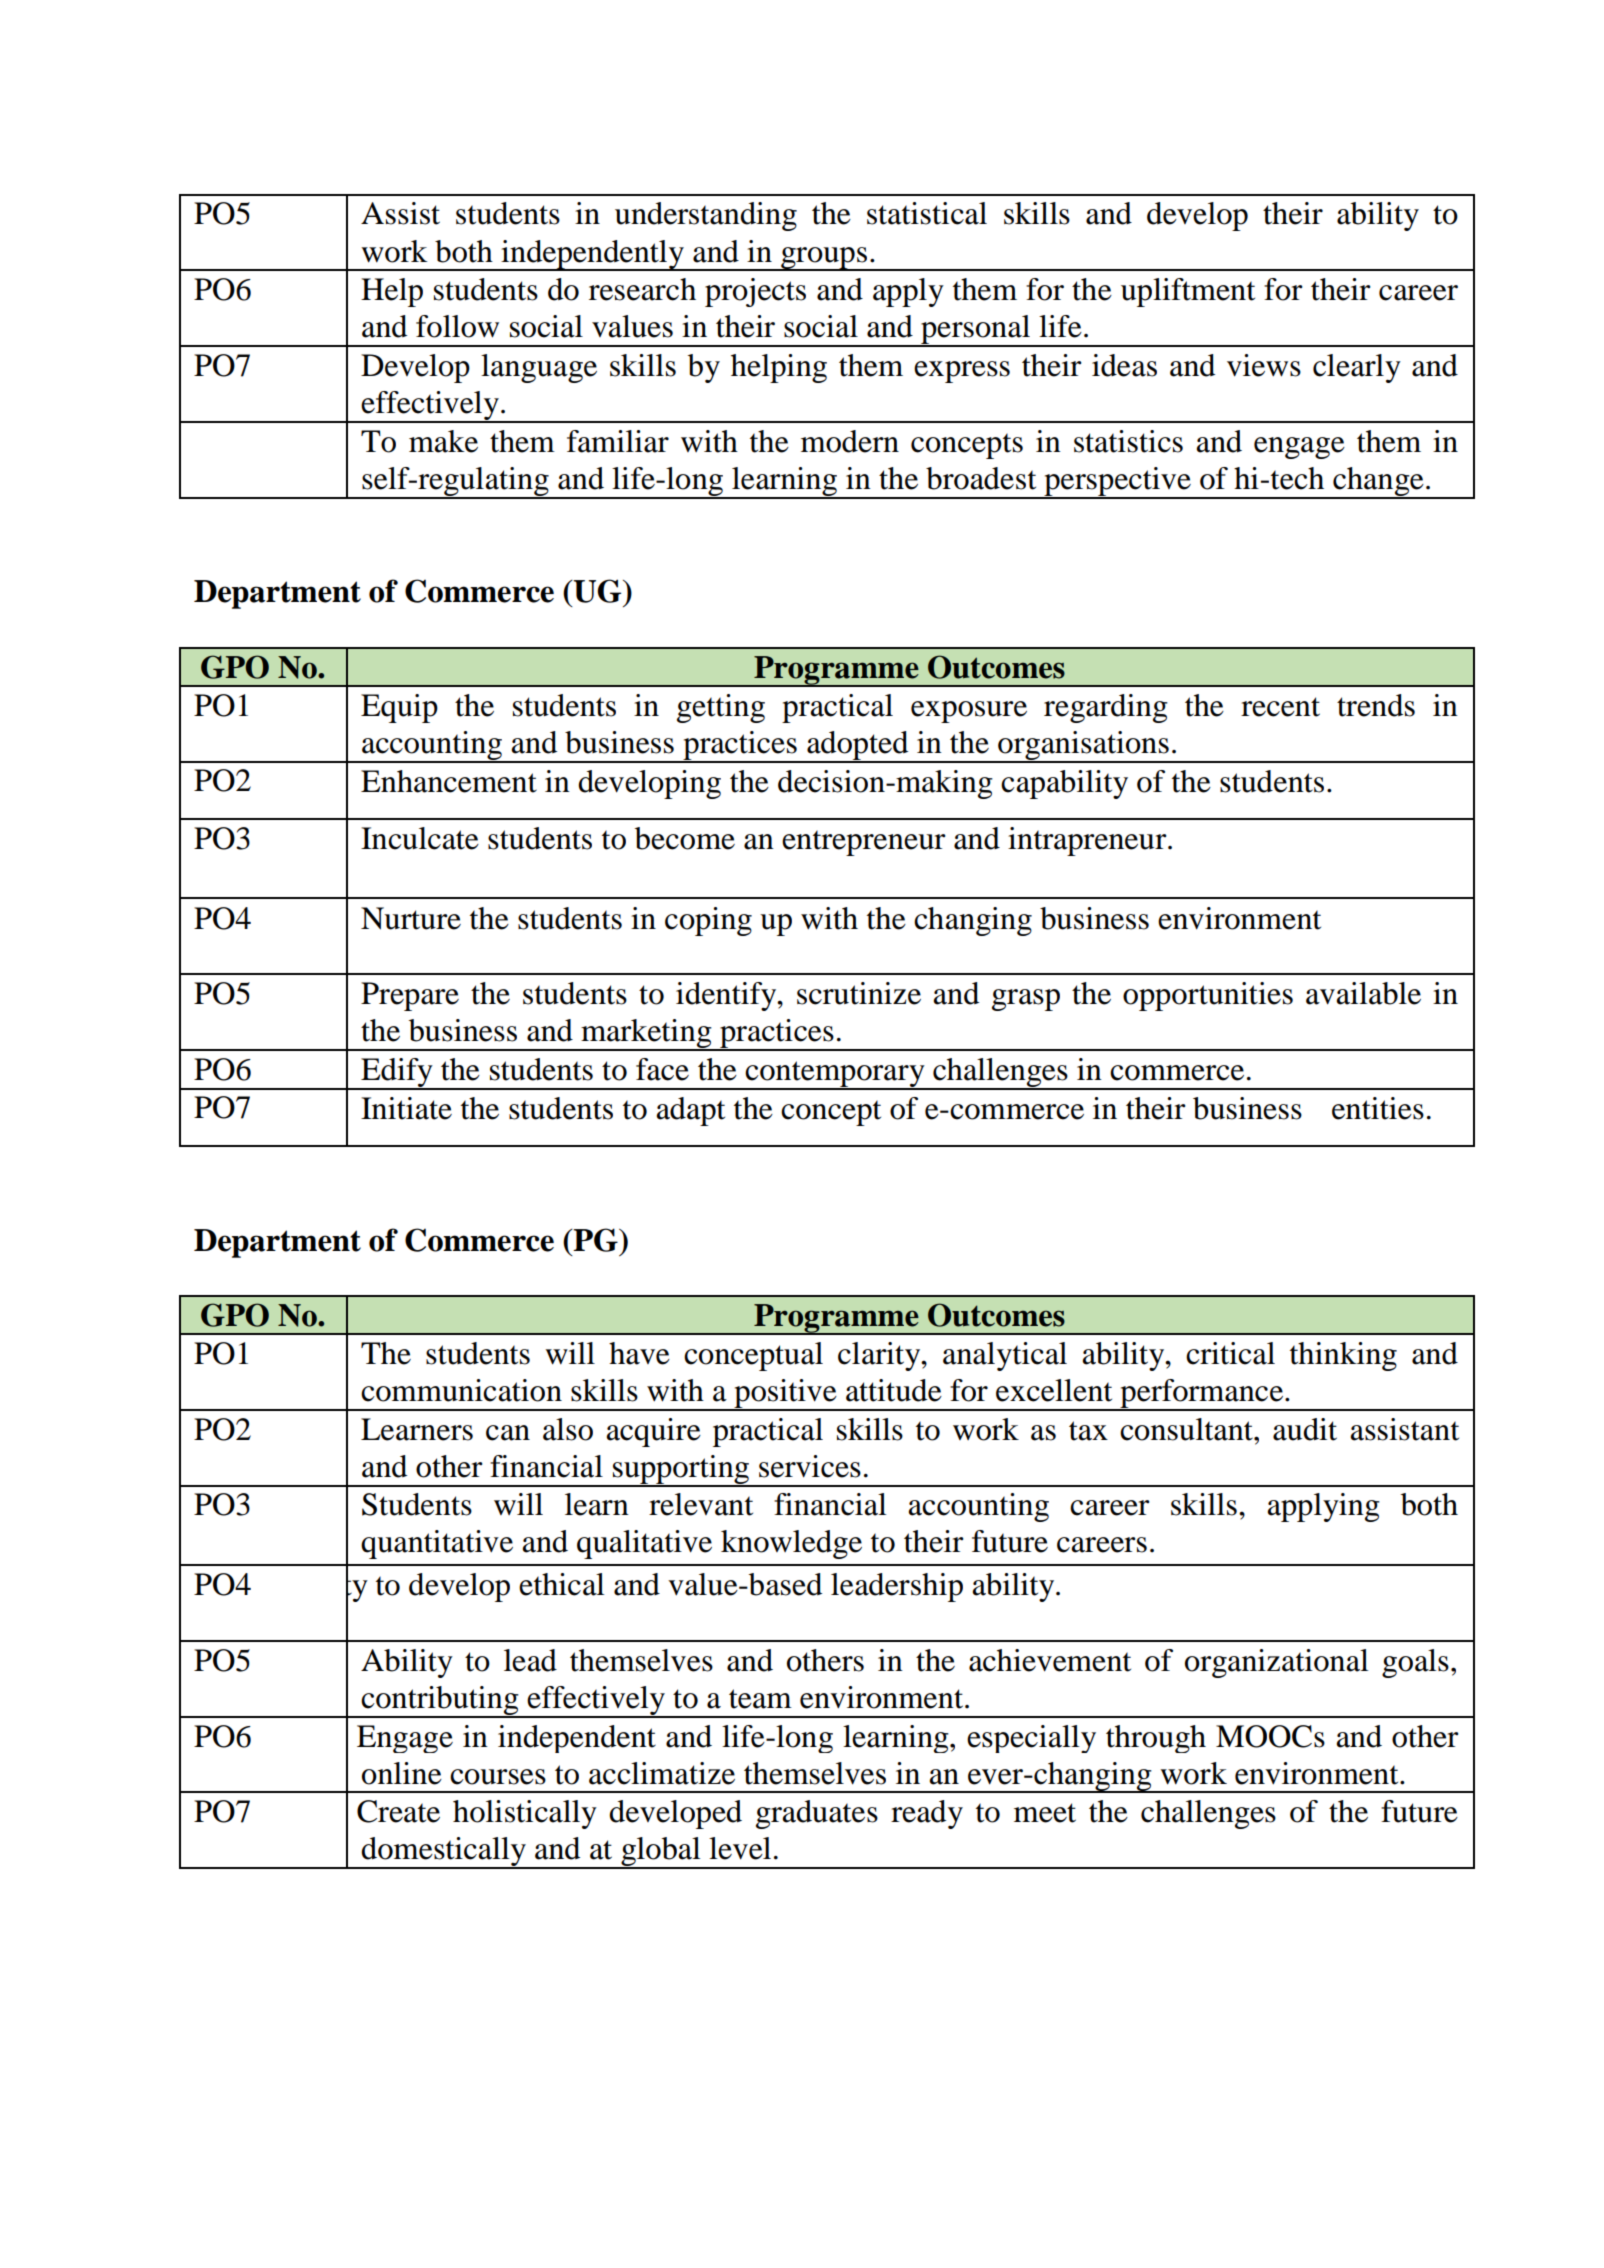 This document has height=2268, width=1604. Describe the element at coordinates (1188, 292) in the document. I see `upliftment` at that location.
